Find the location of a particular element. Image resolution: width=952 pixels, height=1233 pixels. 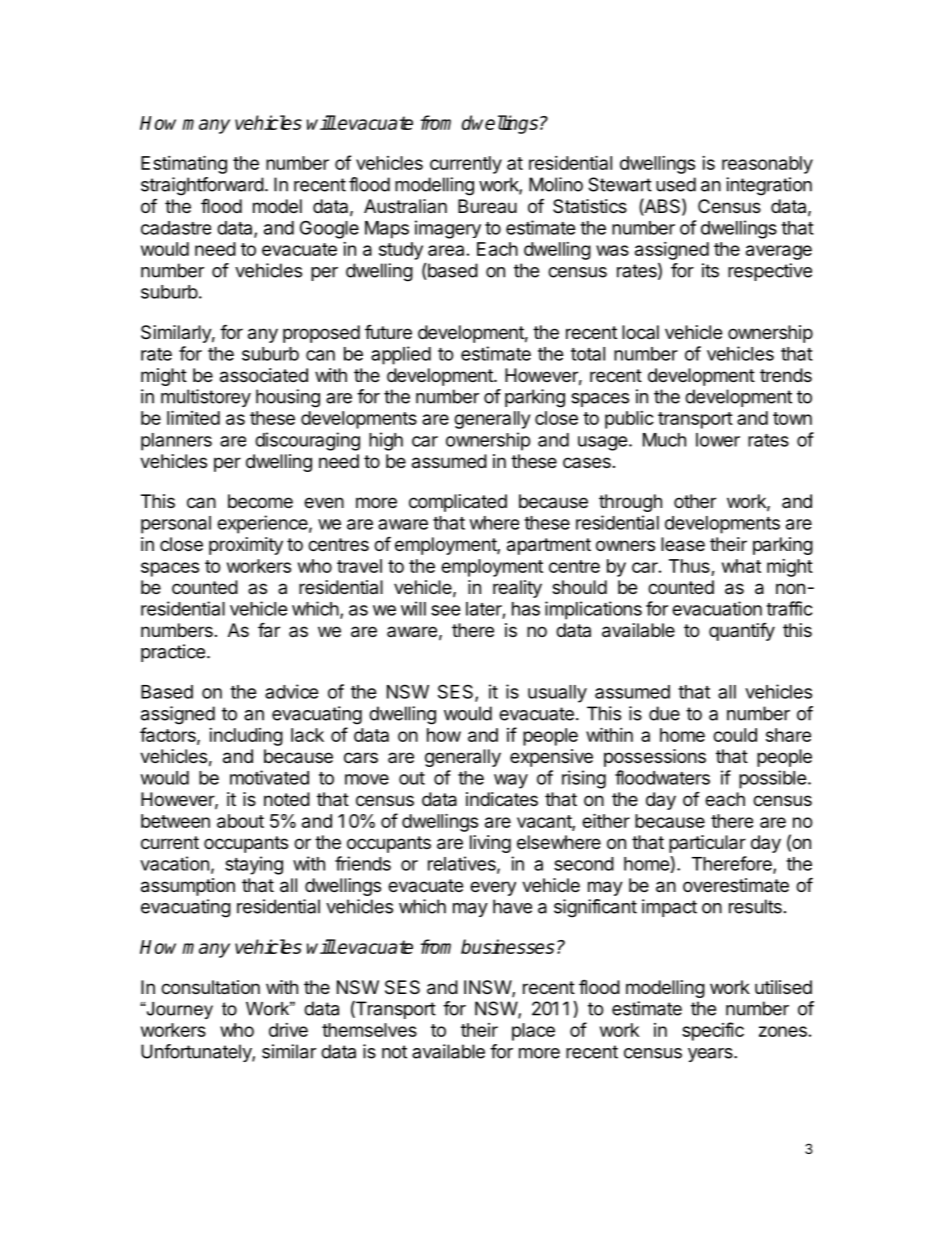

particular is located at coordinates (707, 844).
